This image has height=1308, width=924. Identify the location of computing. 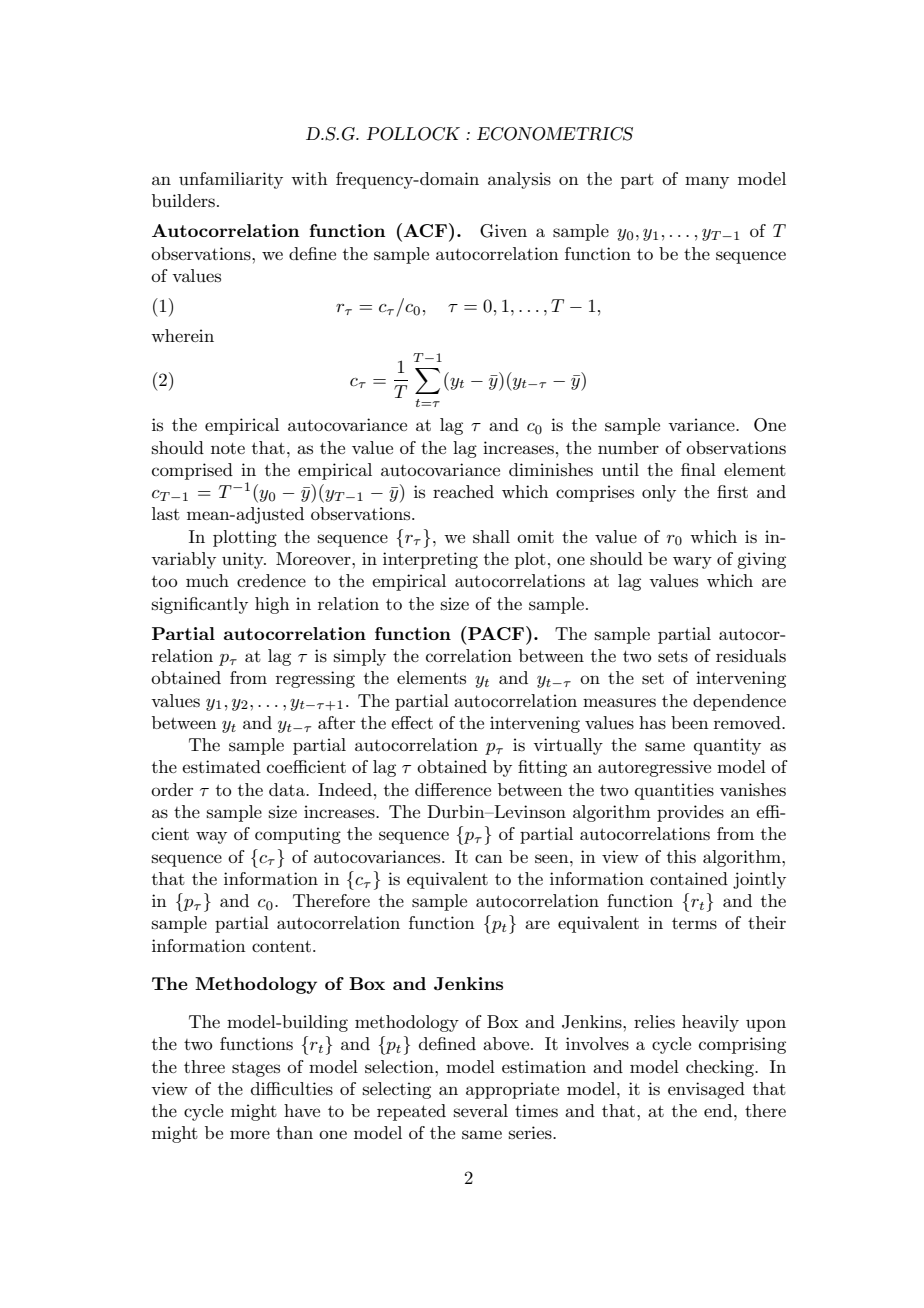
(298, 835).
